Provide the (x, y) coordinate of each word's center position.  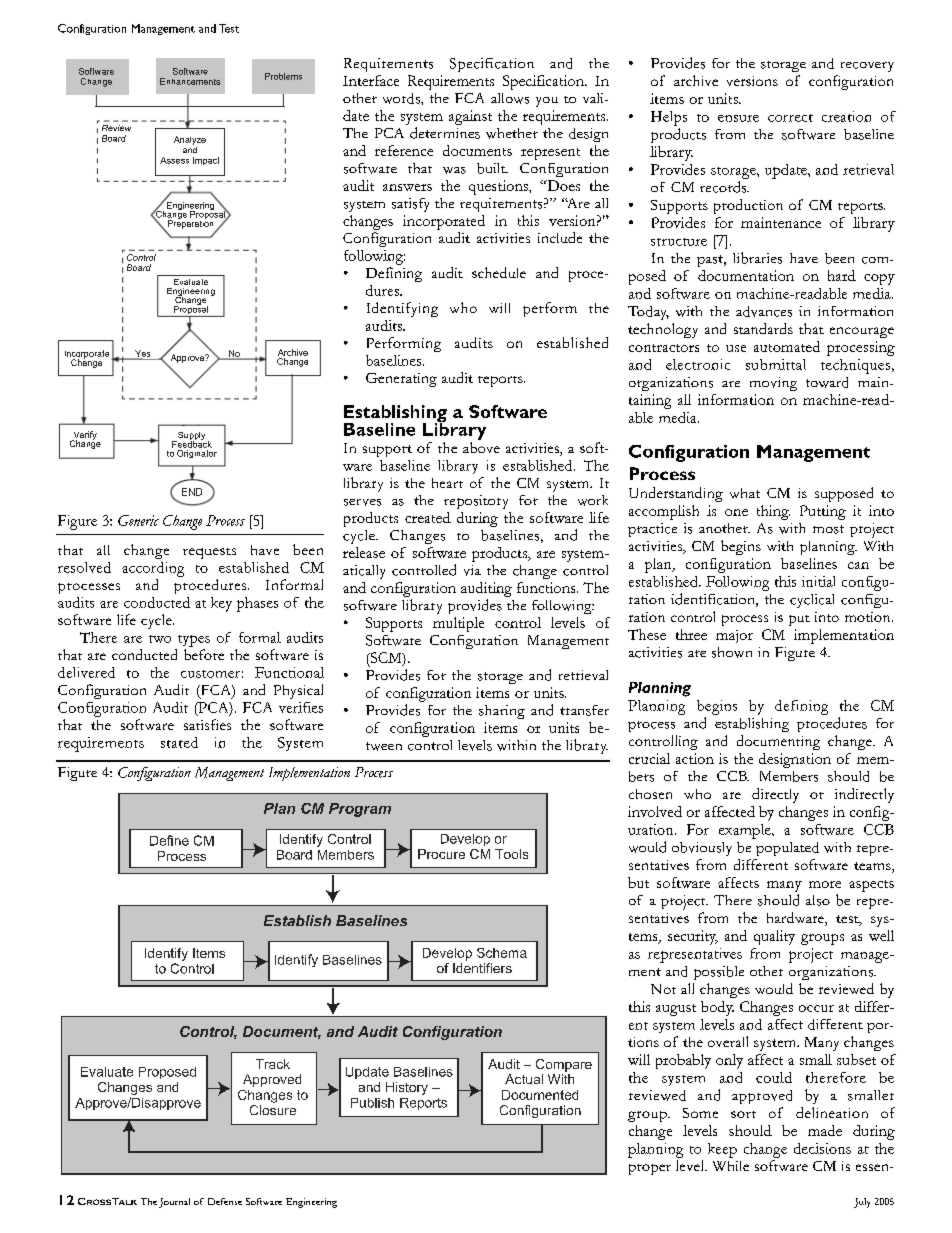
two (160, 639)
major (734, 636)
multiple (458, 624)
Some (700, 1113)
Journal (174, 1203)
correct (790, 118)
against (470, 117)
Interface (371, 80)
